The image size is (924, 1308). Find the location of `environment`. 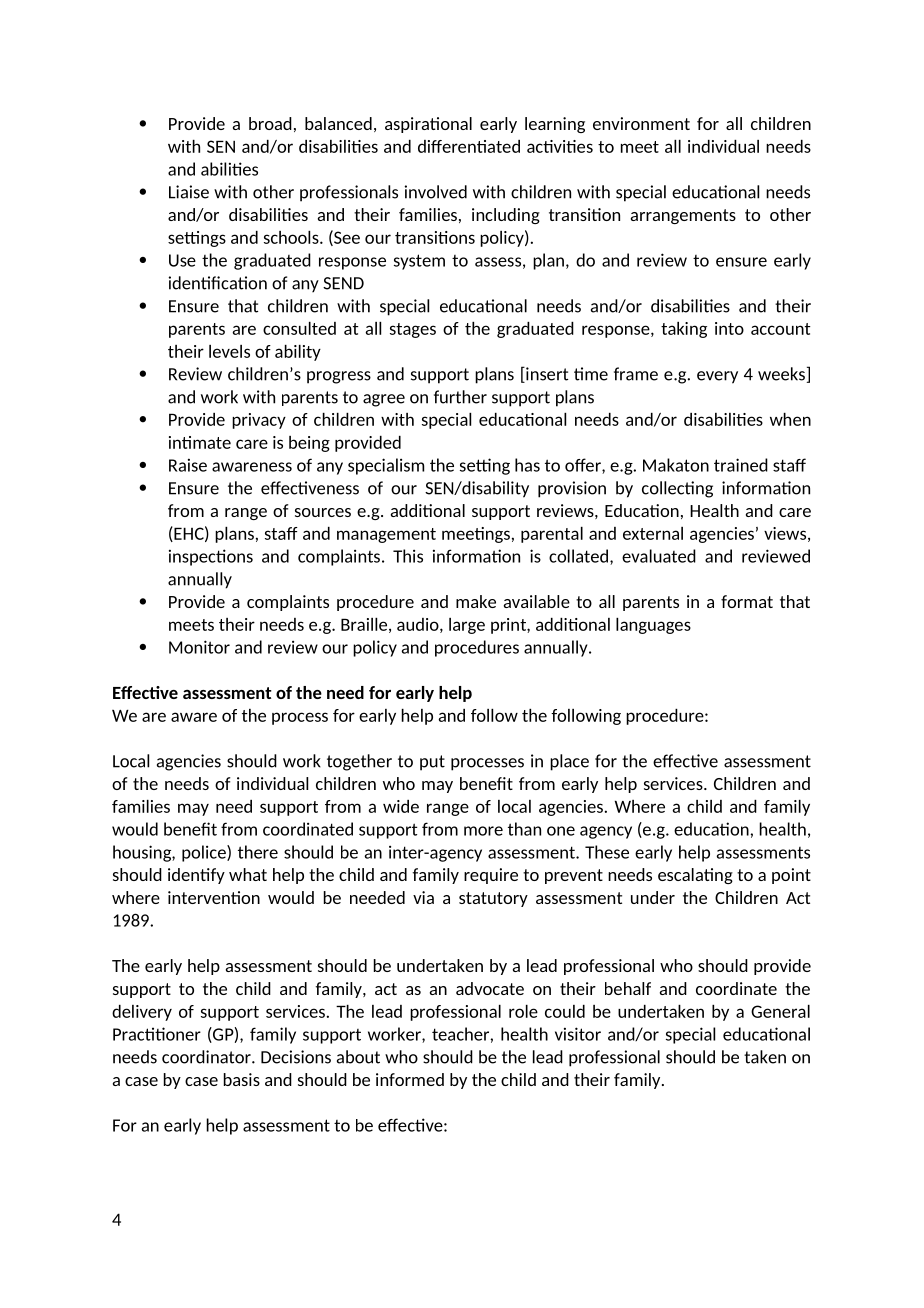

environment is located at coordinates (641, 123).
